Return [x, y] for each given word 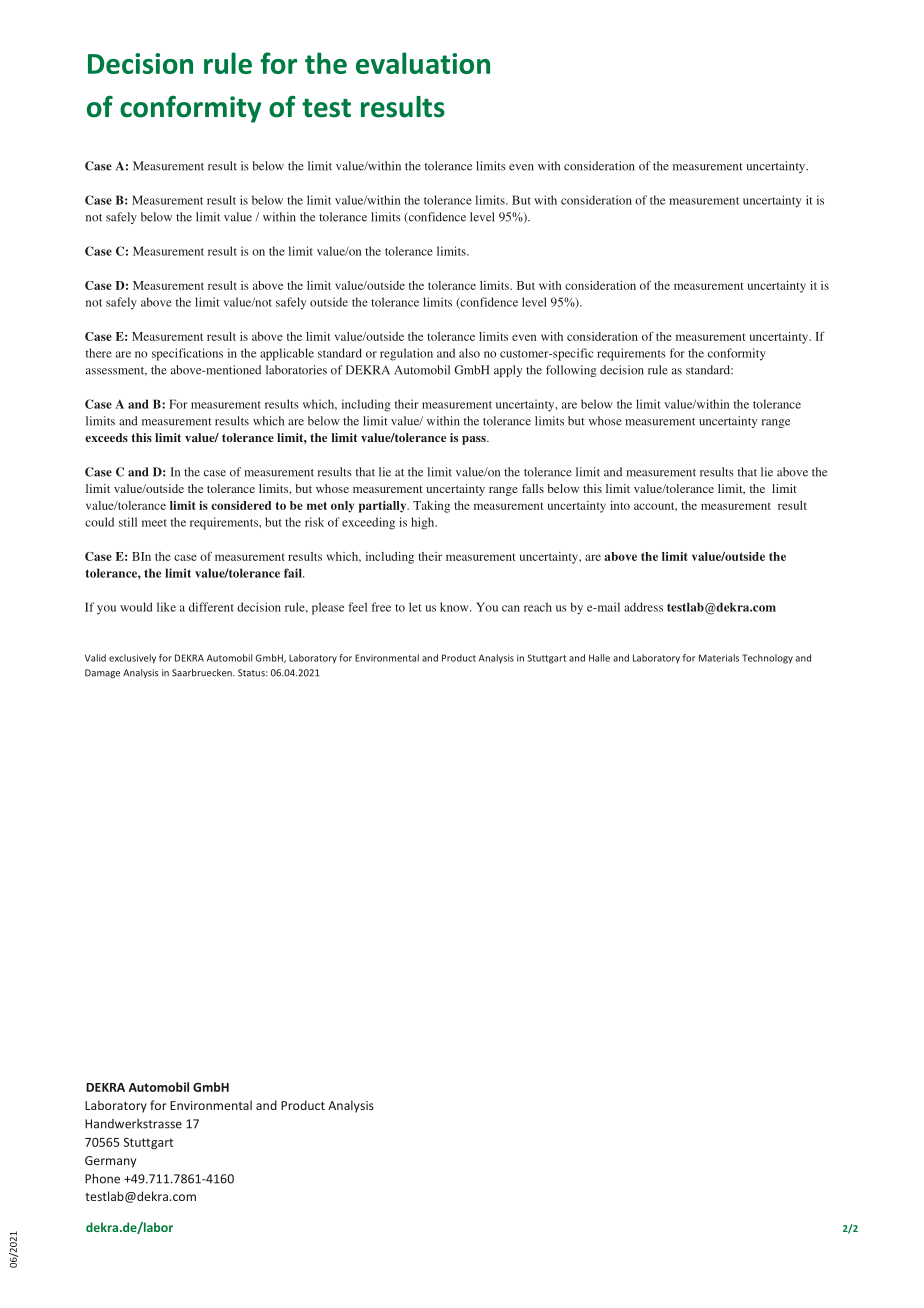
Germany [110, 1162]
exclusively [132, 659]
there [99, 353]
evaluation [423, 63]
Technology [767, 659]
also [469, 353]
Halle [599, 658]
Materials [719, 658]
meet [154, 523]
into [620, 505]
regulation [406, 354]
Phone [102, 1178]
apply [508, 371]
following [571, 371]
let [415, 607]
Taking [431, 507]
